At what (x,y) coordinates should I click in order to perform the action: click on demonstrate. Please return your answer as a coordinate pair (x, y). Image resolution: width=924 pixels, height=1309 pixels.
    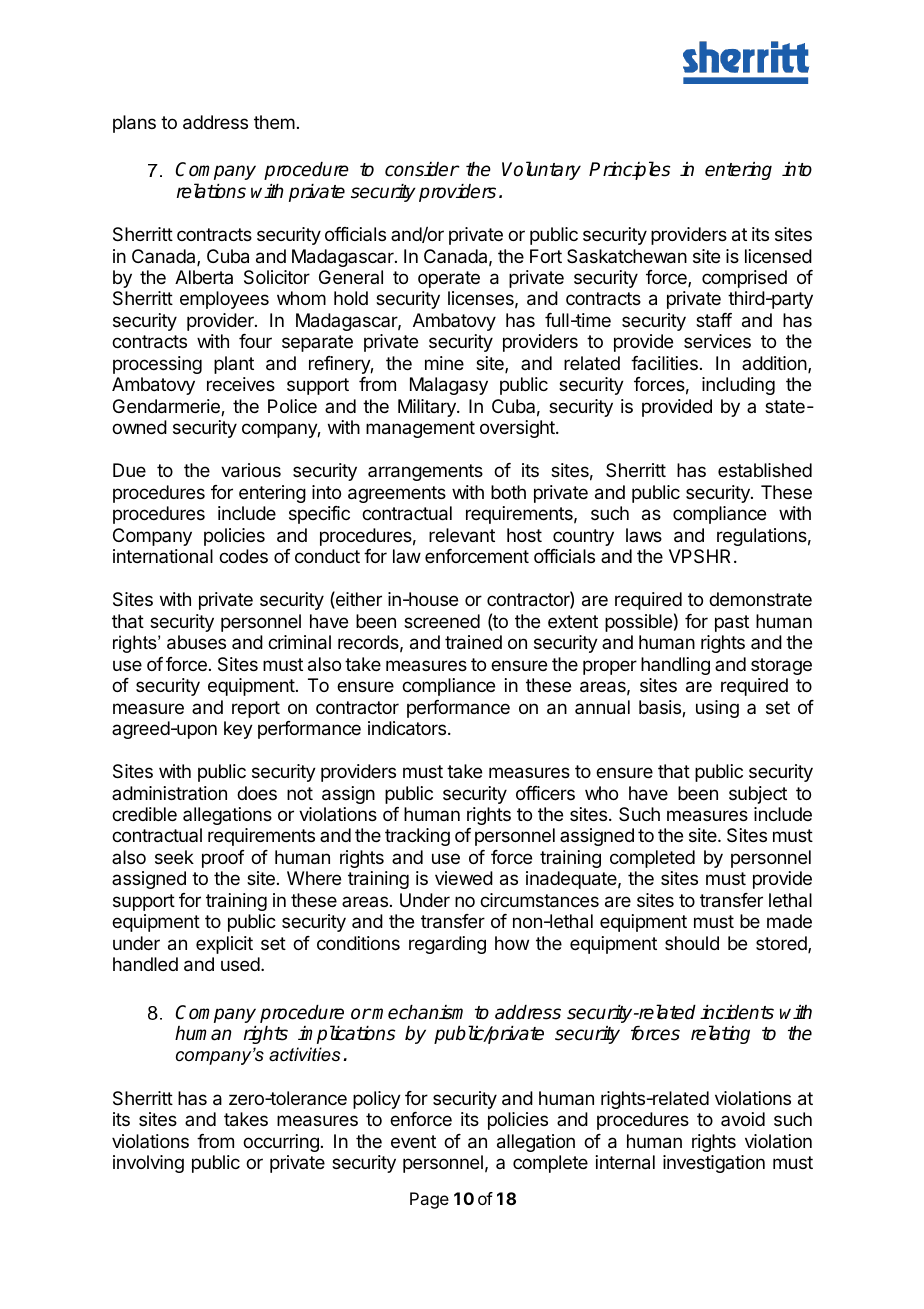
    Looking at the image, I should click on (760, 599).
